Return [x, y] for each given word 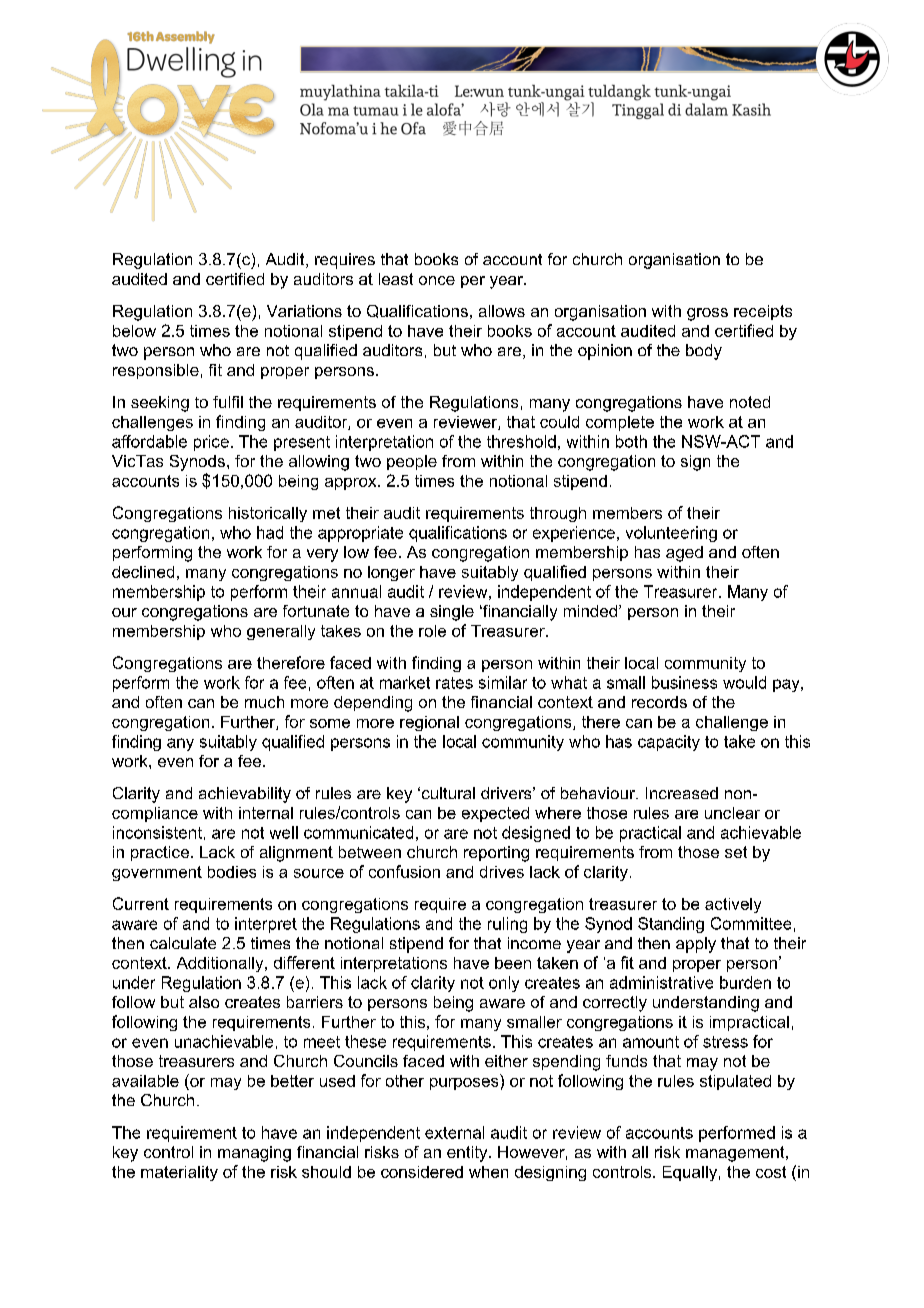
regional [429, 723]
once [437, 280]
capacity [669, 743]
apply [696, 945]
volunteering [671, 534]
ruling [507, 925]
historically [268, 514]
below [134, 331]
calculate [183, 943]
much [264, 702]
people [412, 462]
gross [707, 314]
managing [254, 1154]
